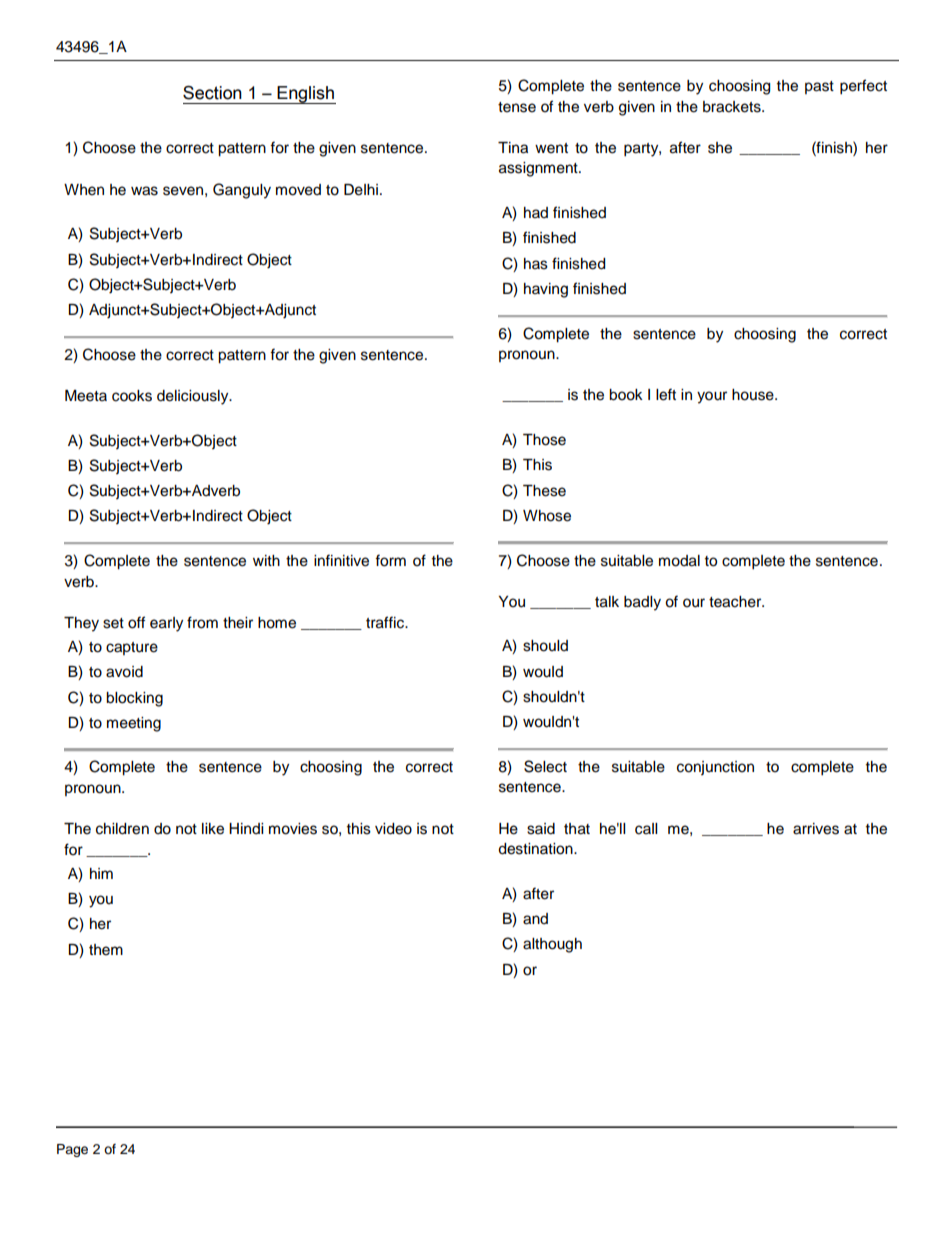  Describe the element at coordinates (545, 766) in the screenshot. I see `Select` at that location.
